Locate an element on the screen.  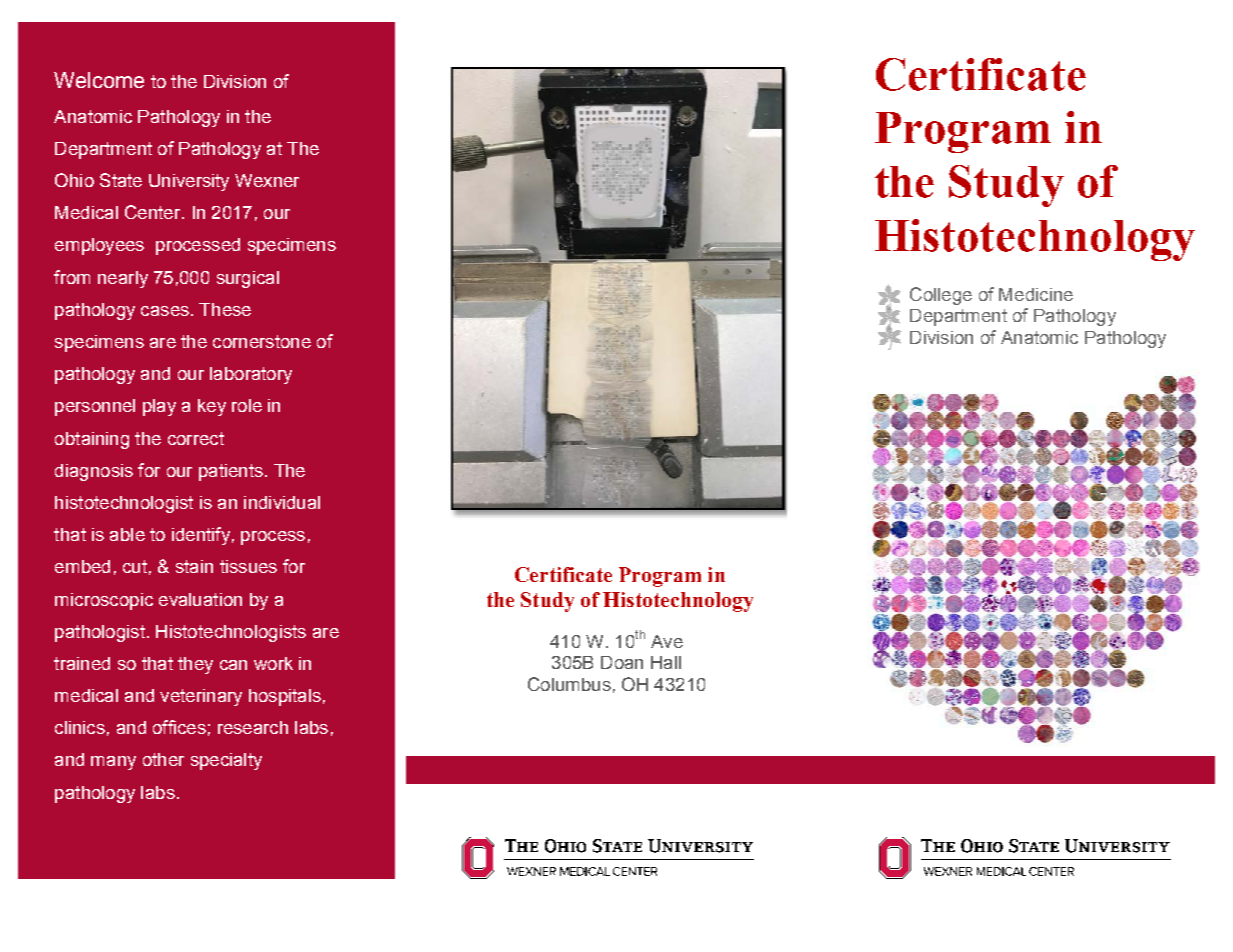
University is located at coordinates (189, 182).
